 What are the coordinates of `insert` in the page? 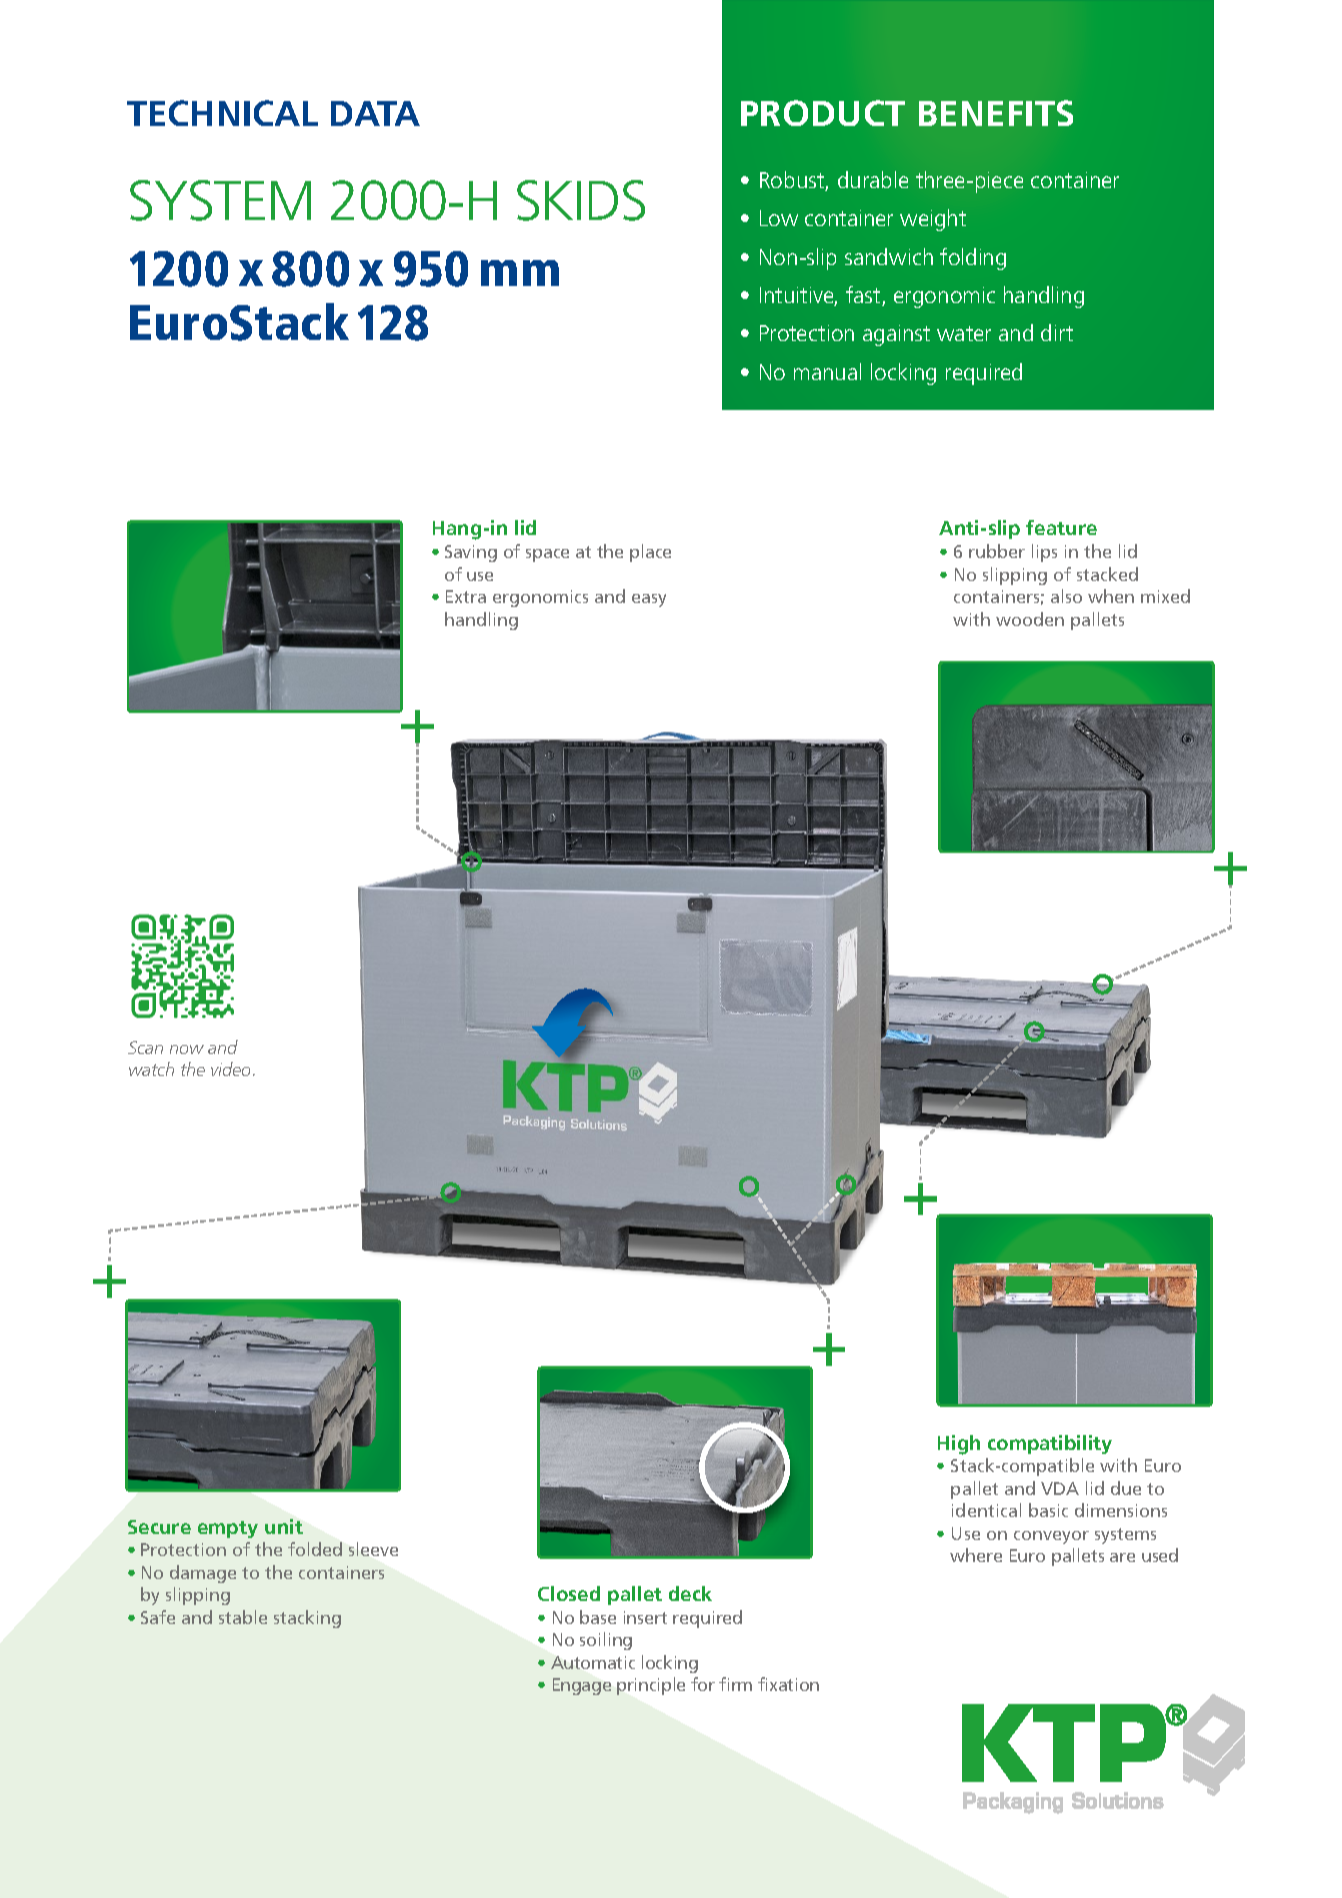 It's located at (645, 1617).
